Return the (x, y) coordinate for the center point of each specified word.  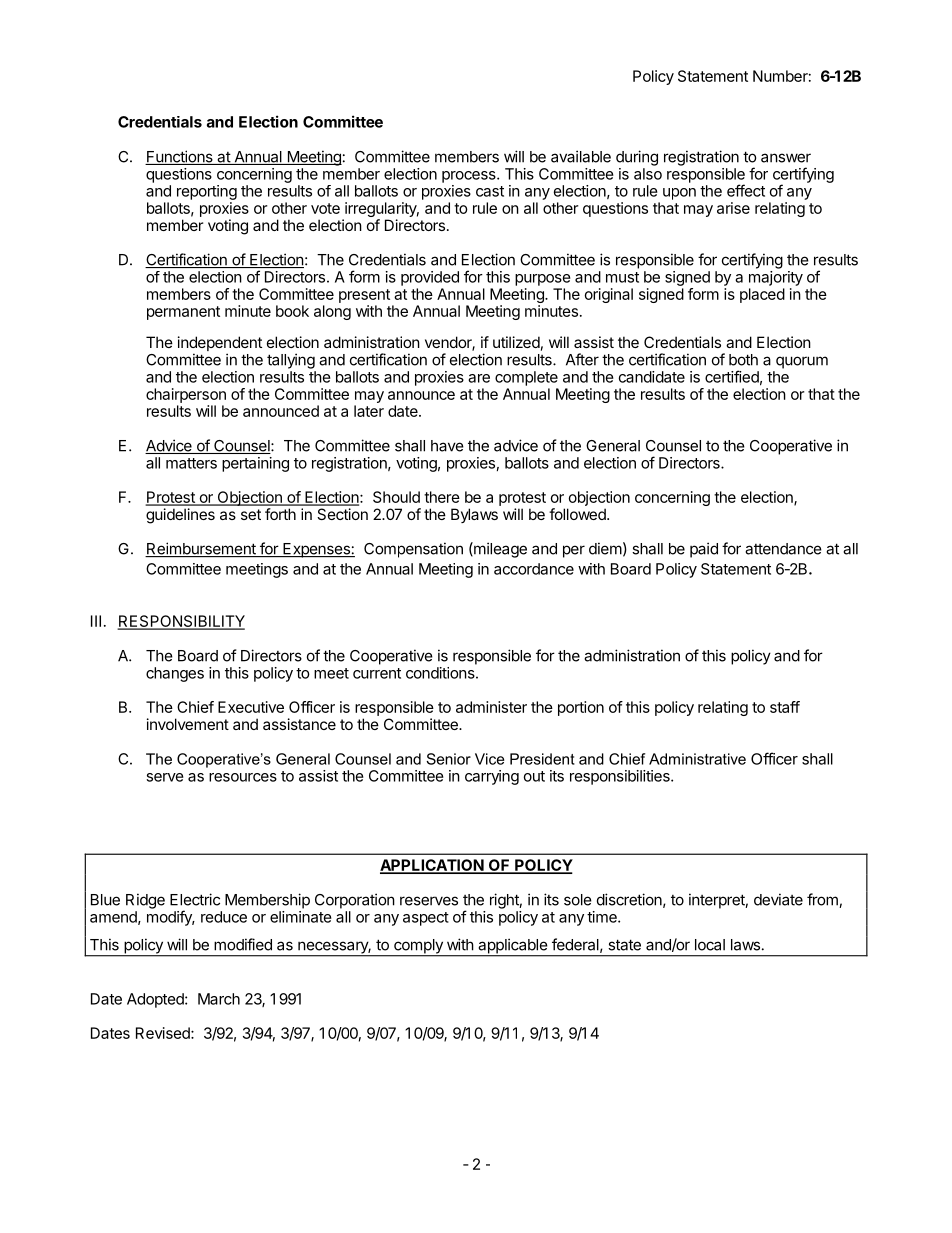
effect (746, 190)
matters (191, 463)
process (470, 177)
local (710, 945)
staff (785, 707)
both (743, 360)
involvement (188, 724)
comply (418, 947)
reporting (207, 192)
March (219, 999)
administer (491, 707)
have (447, 446)
